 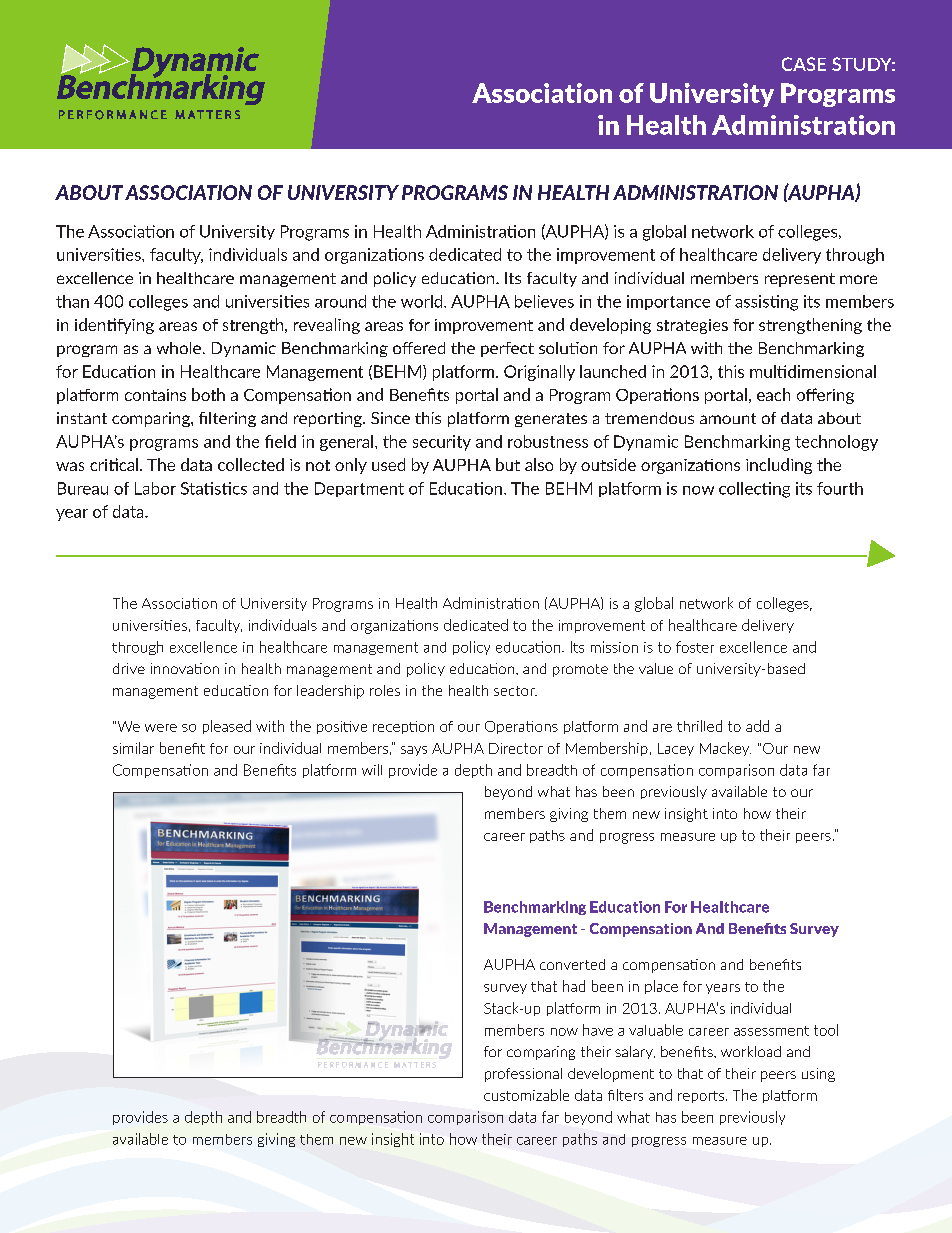 I want to click on whole, so click(x=179, y=348).
